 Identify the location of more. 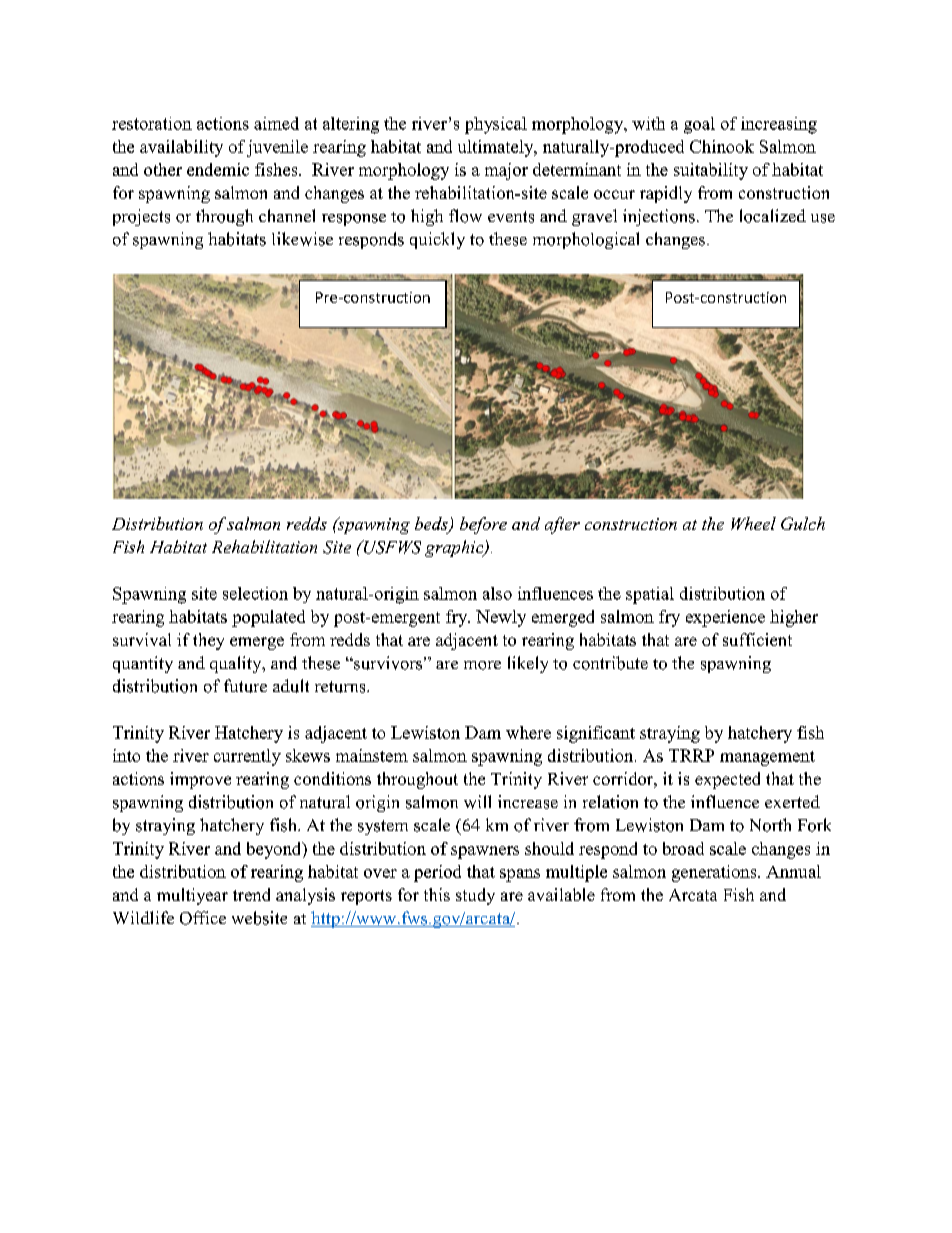
(482, 665).
